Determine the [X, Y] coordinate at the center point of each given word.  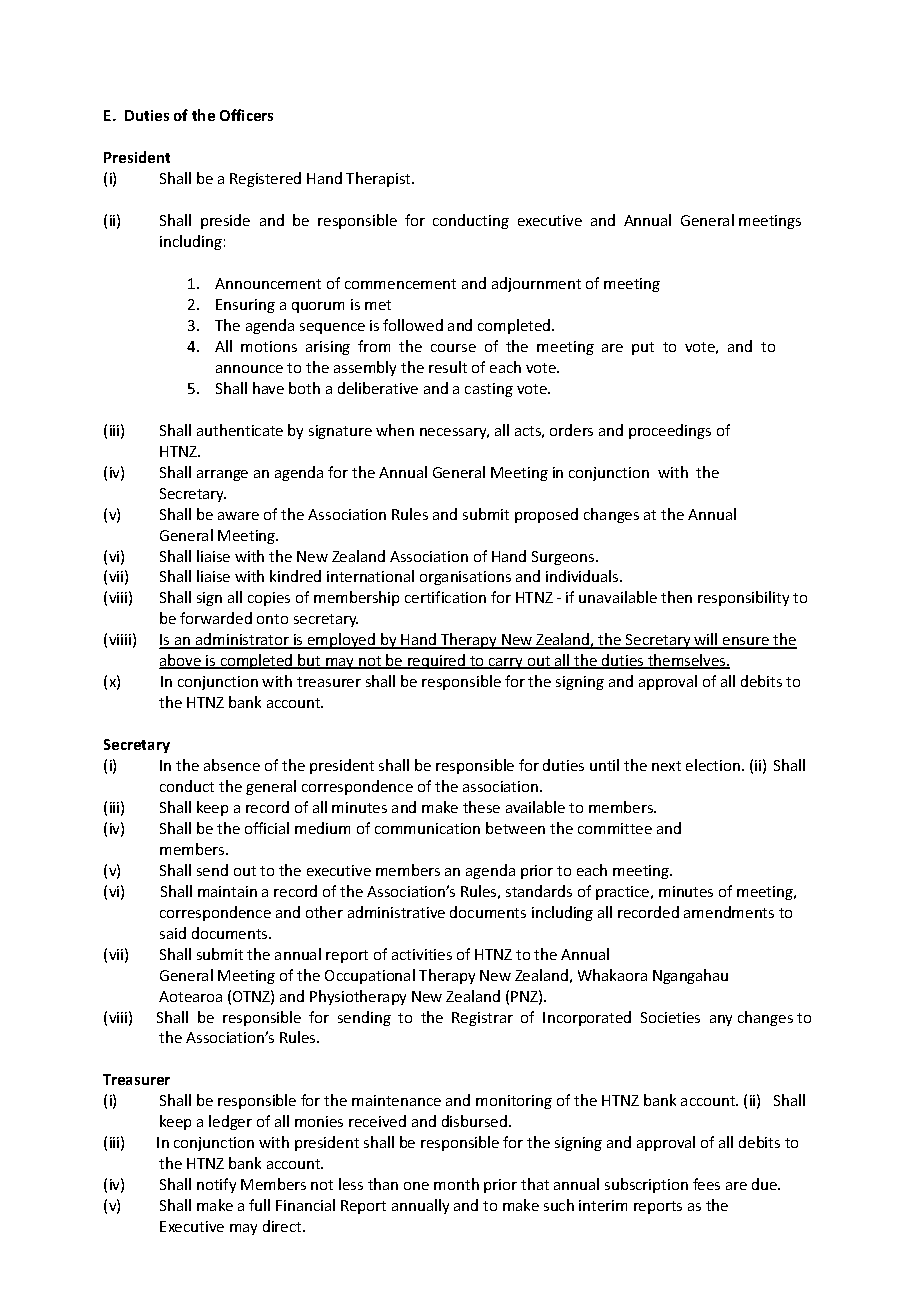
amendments [729, 912]
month [456, 1184]
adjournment [536, 284]
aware [238, 516]
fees [706, 1184]
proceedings [670, 431]
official [267, 828]
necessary [454, 433]
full [259, 1205]
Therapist [379, 179]
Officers [246, 115]
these [481, 807]
